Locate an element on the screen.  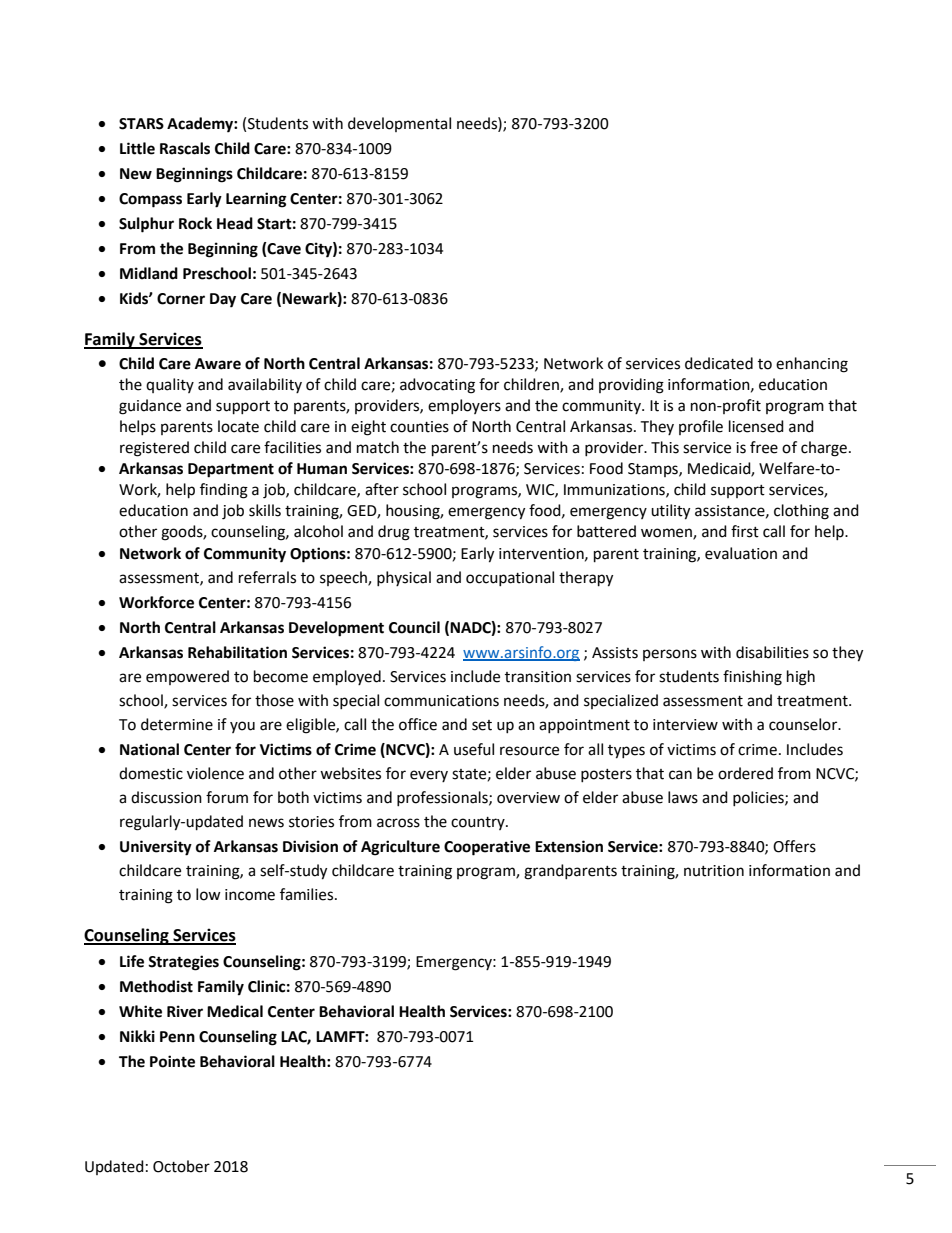
Rehabilitation is located at coordinates (237, 652).
